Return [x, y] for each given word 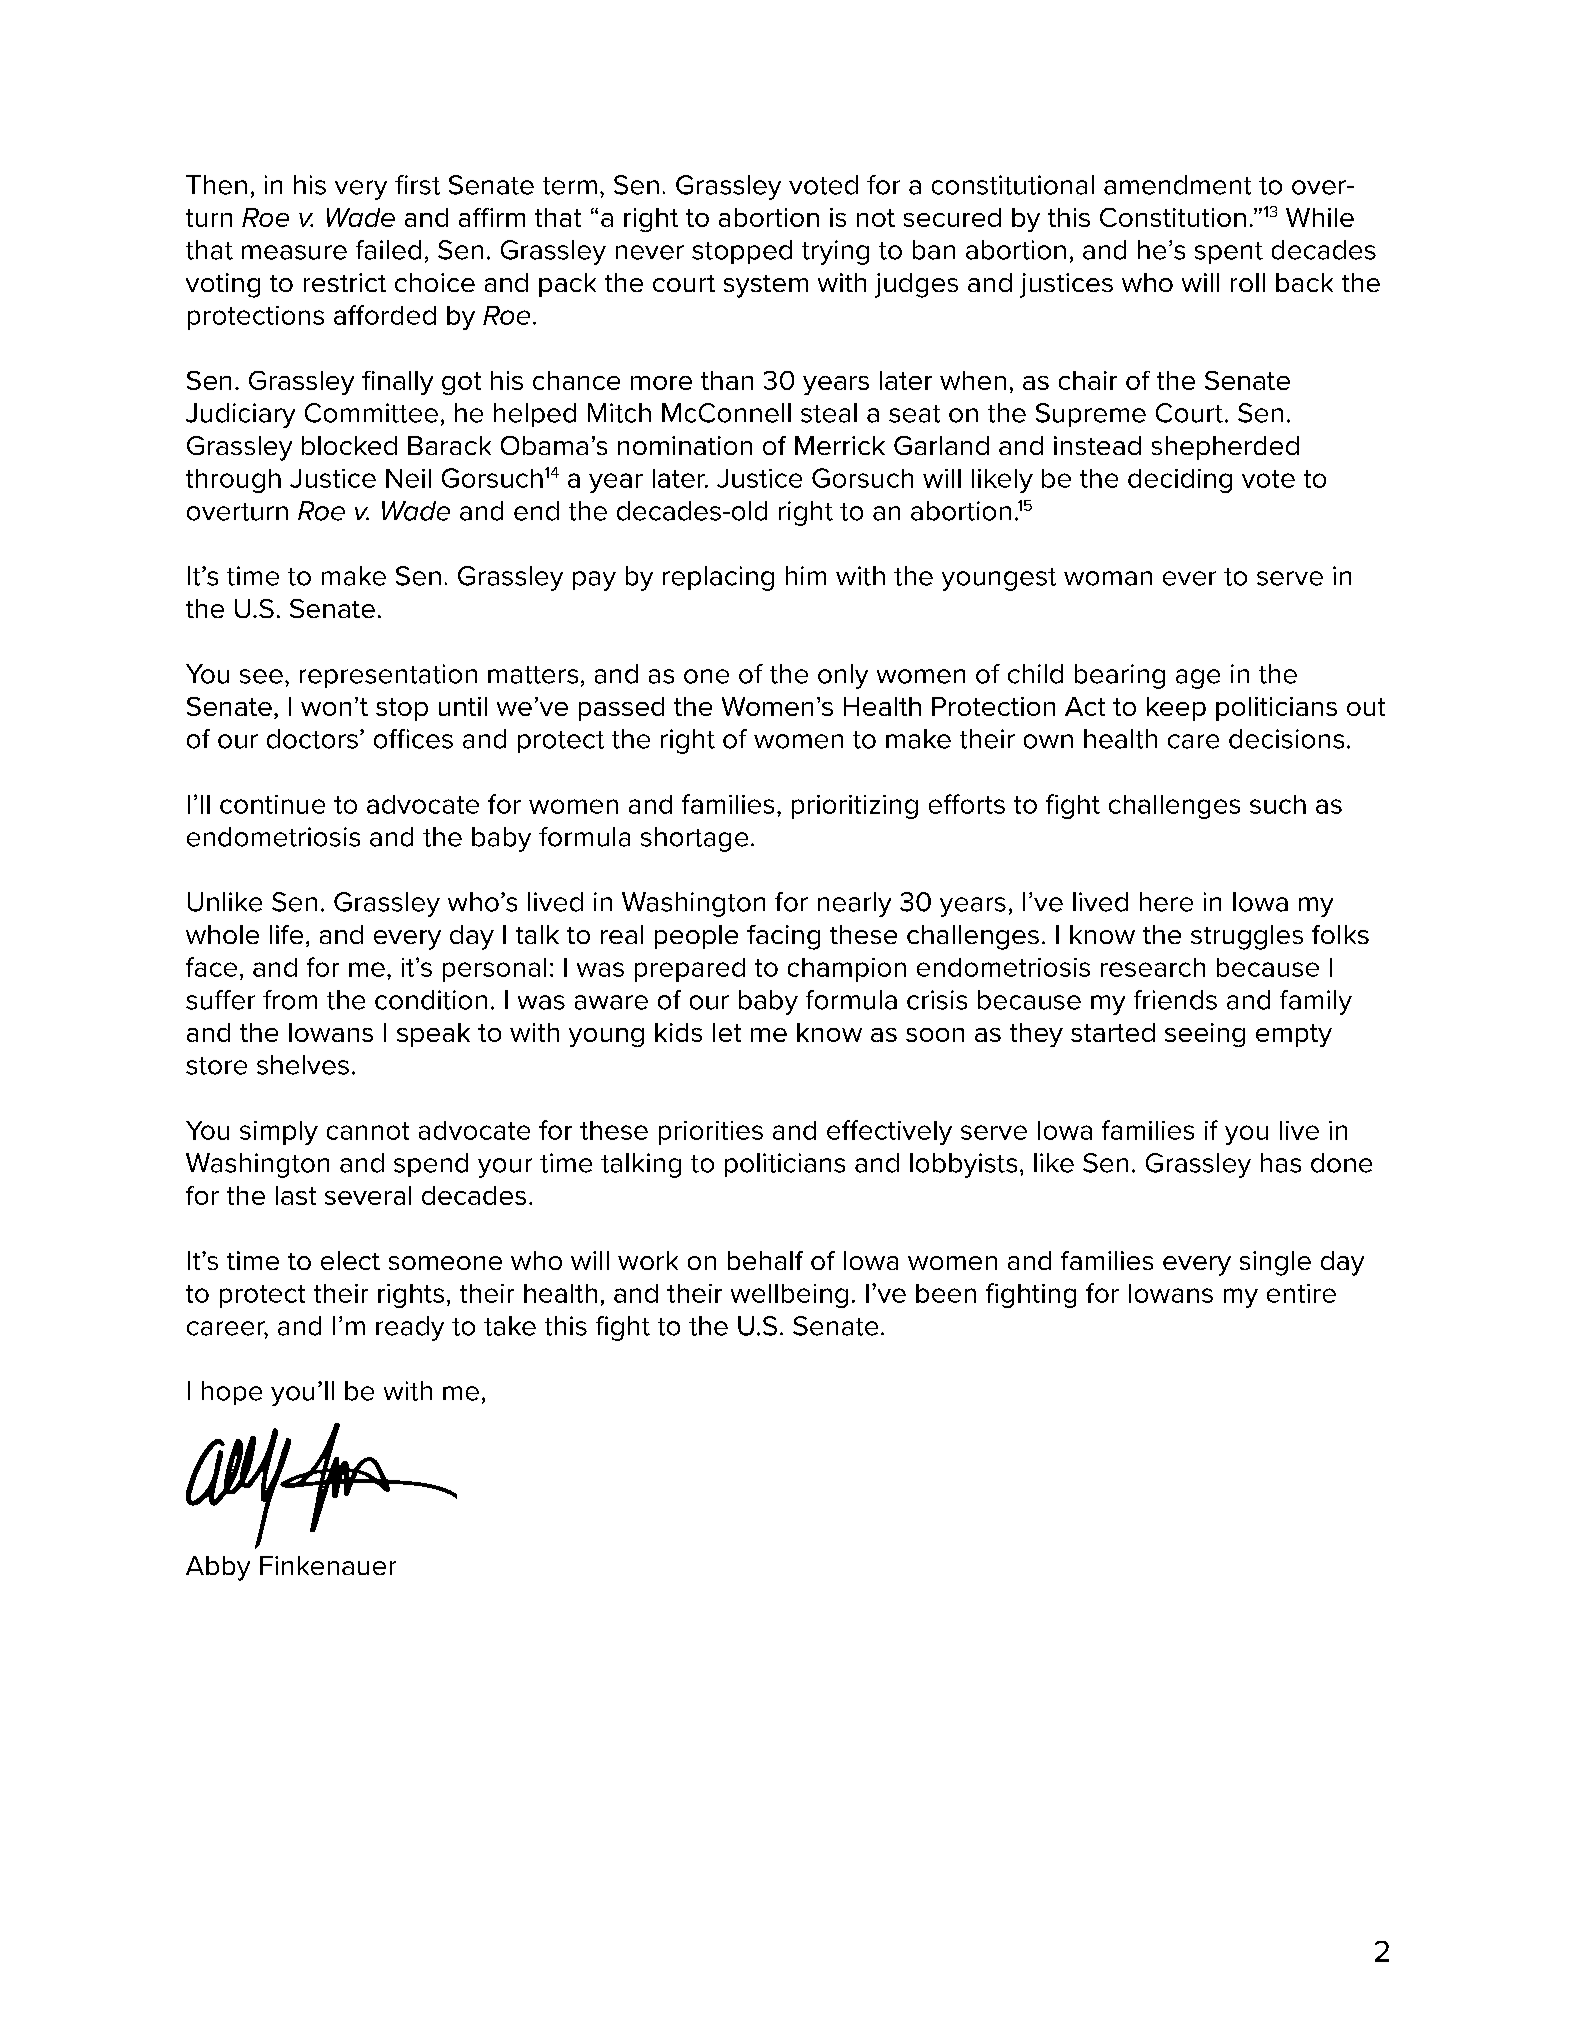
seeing [1205, 1035]
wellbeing [789, 1296]
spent [1229, 253]
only [843, 676]
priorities [711, 1133]
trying [835, 252]
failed [388, 250]
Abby [218, 1568]
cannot [368, 1131]
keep [1176, 709]
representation [388, 676]
